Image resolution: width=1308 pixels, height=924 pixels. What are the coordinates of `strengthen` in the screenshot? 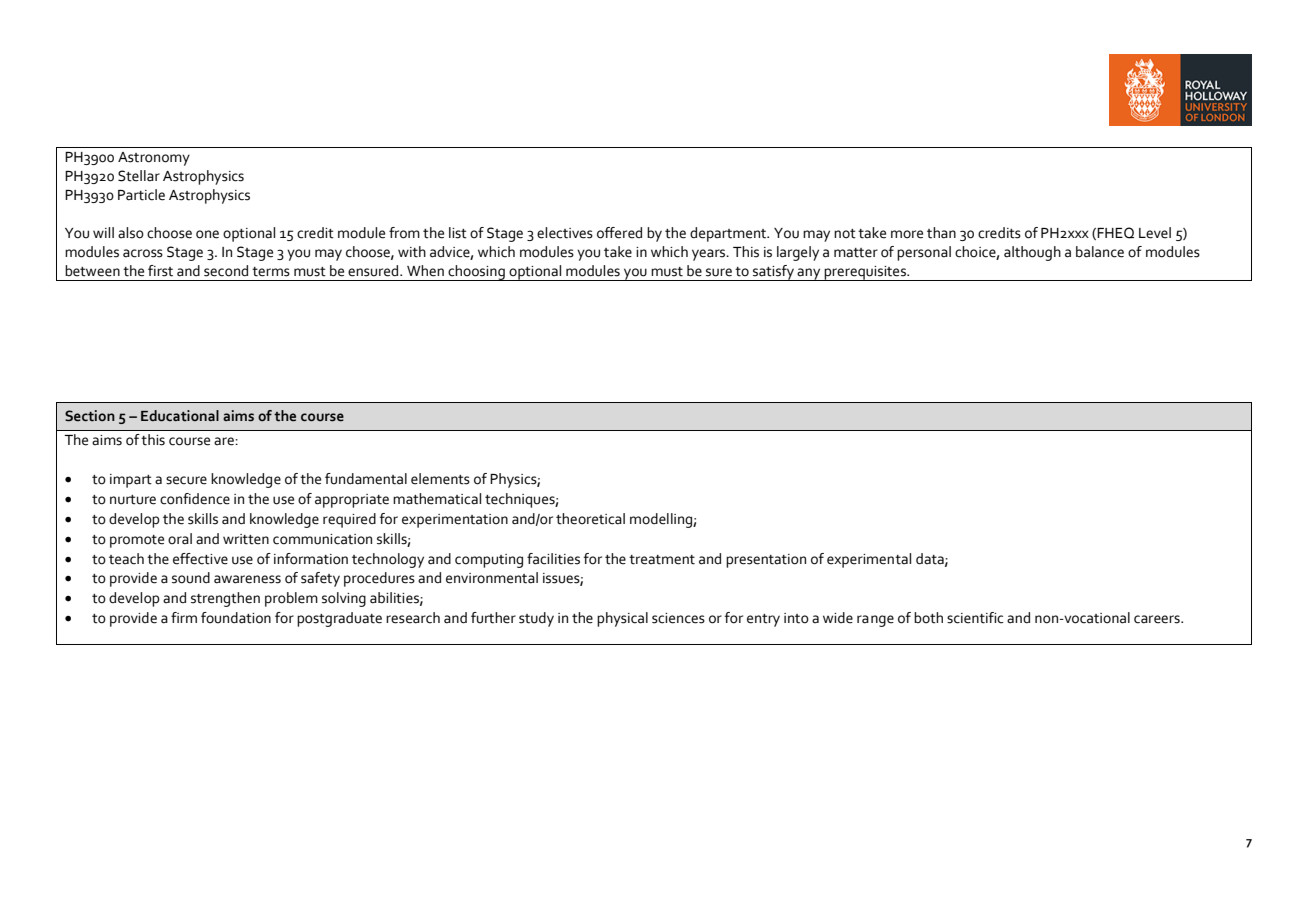 It's located at (225, 599).
